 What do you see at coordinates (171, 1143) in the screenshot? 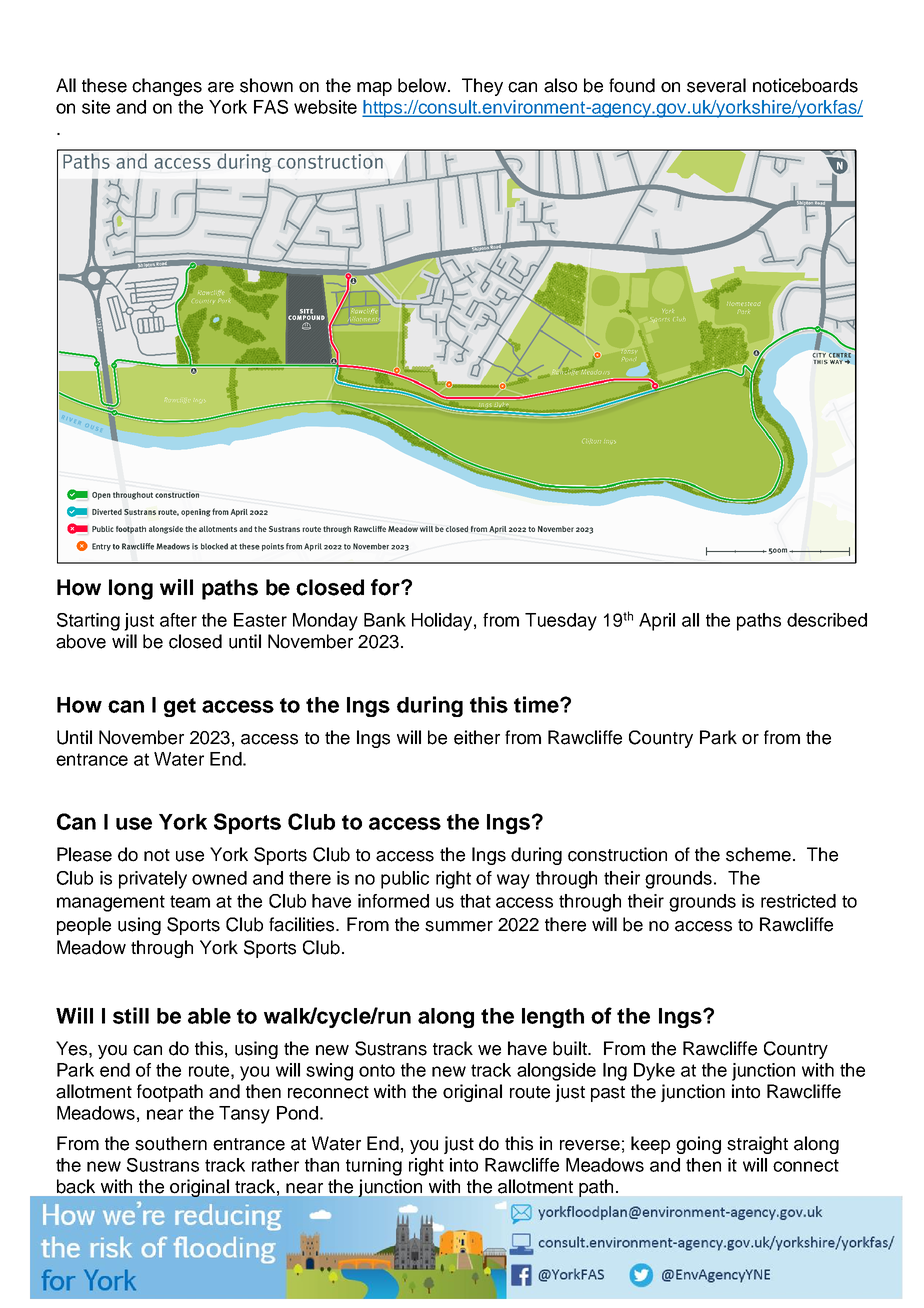
I see `southern` at bounding box center [171, 1143].
